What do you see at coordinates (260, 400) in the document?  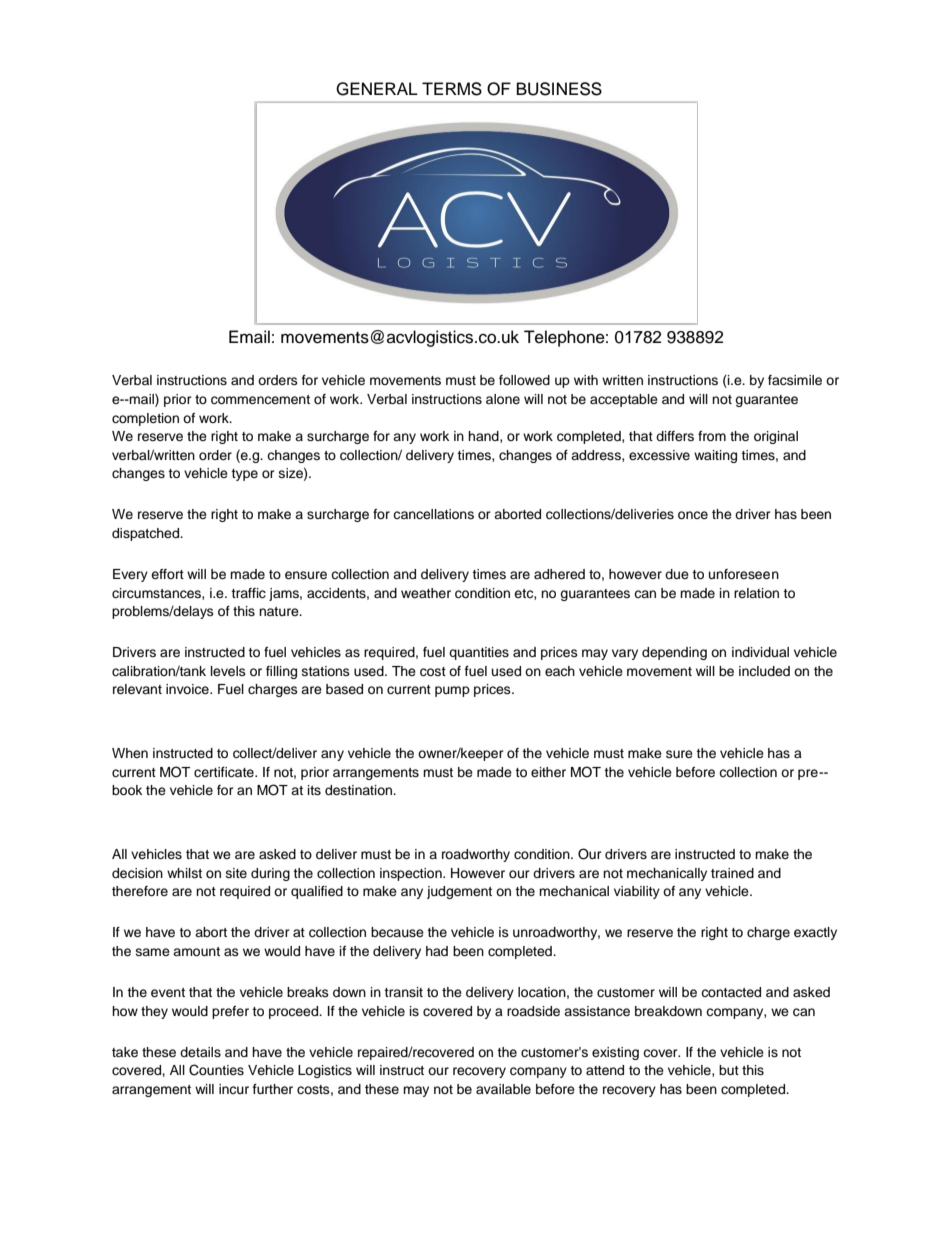 I see `commencement` at bounding box center [260, 400].
